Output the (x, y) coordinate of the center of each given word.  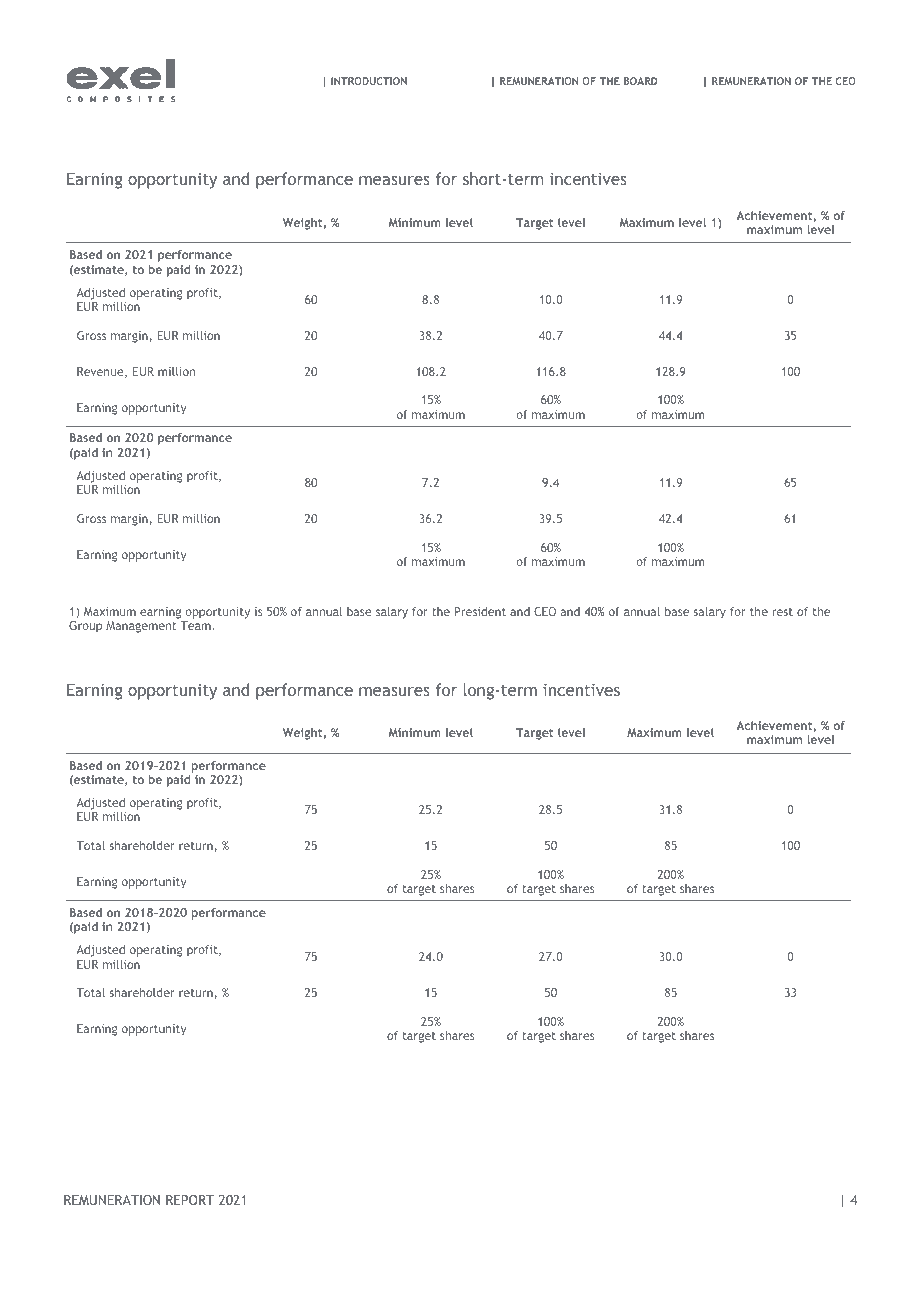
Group (85, 627)
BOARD (640, 81)
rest (782, 612)
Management (141, 627)
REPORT (190, 1200)
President (480, 611)
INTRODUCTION (369, 81)
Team (196, 625)
